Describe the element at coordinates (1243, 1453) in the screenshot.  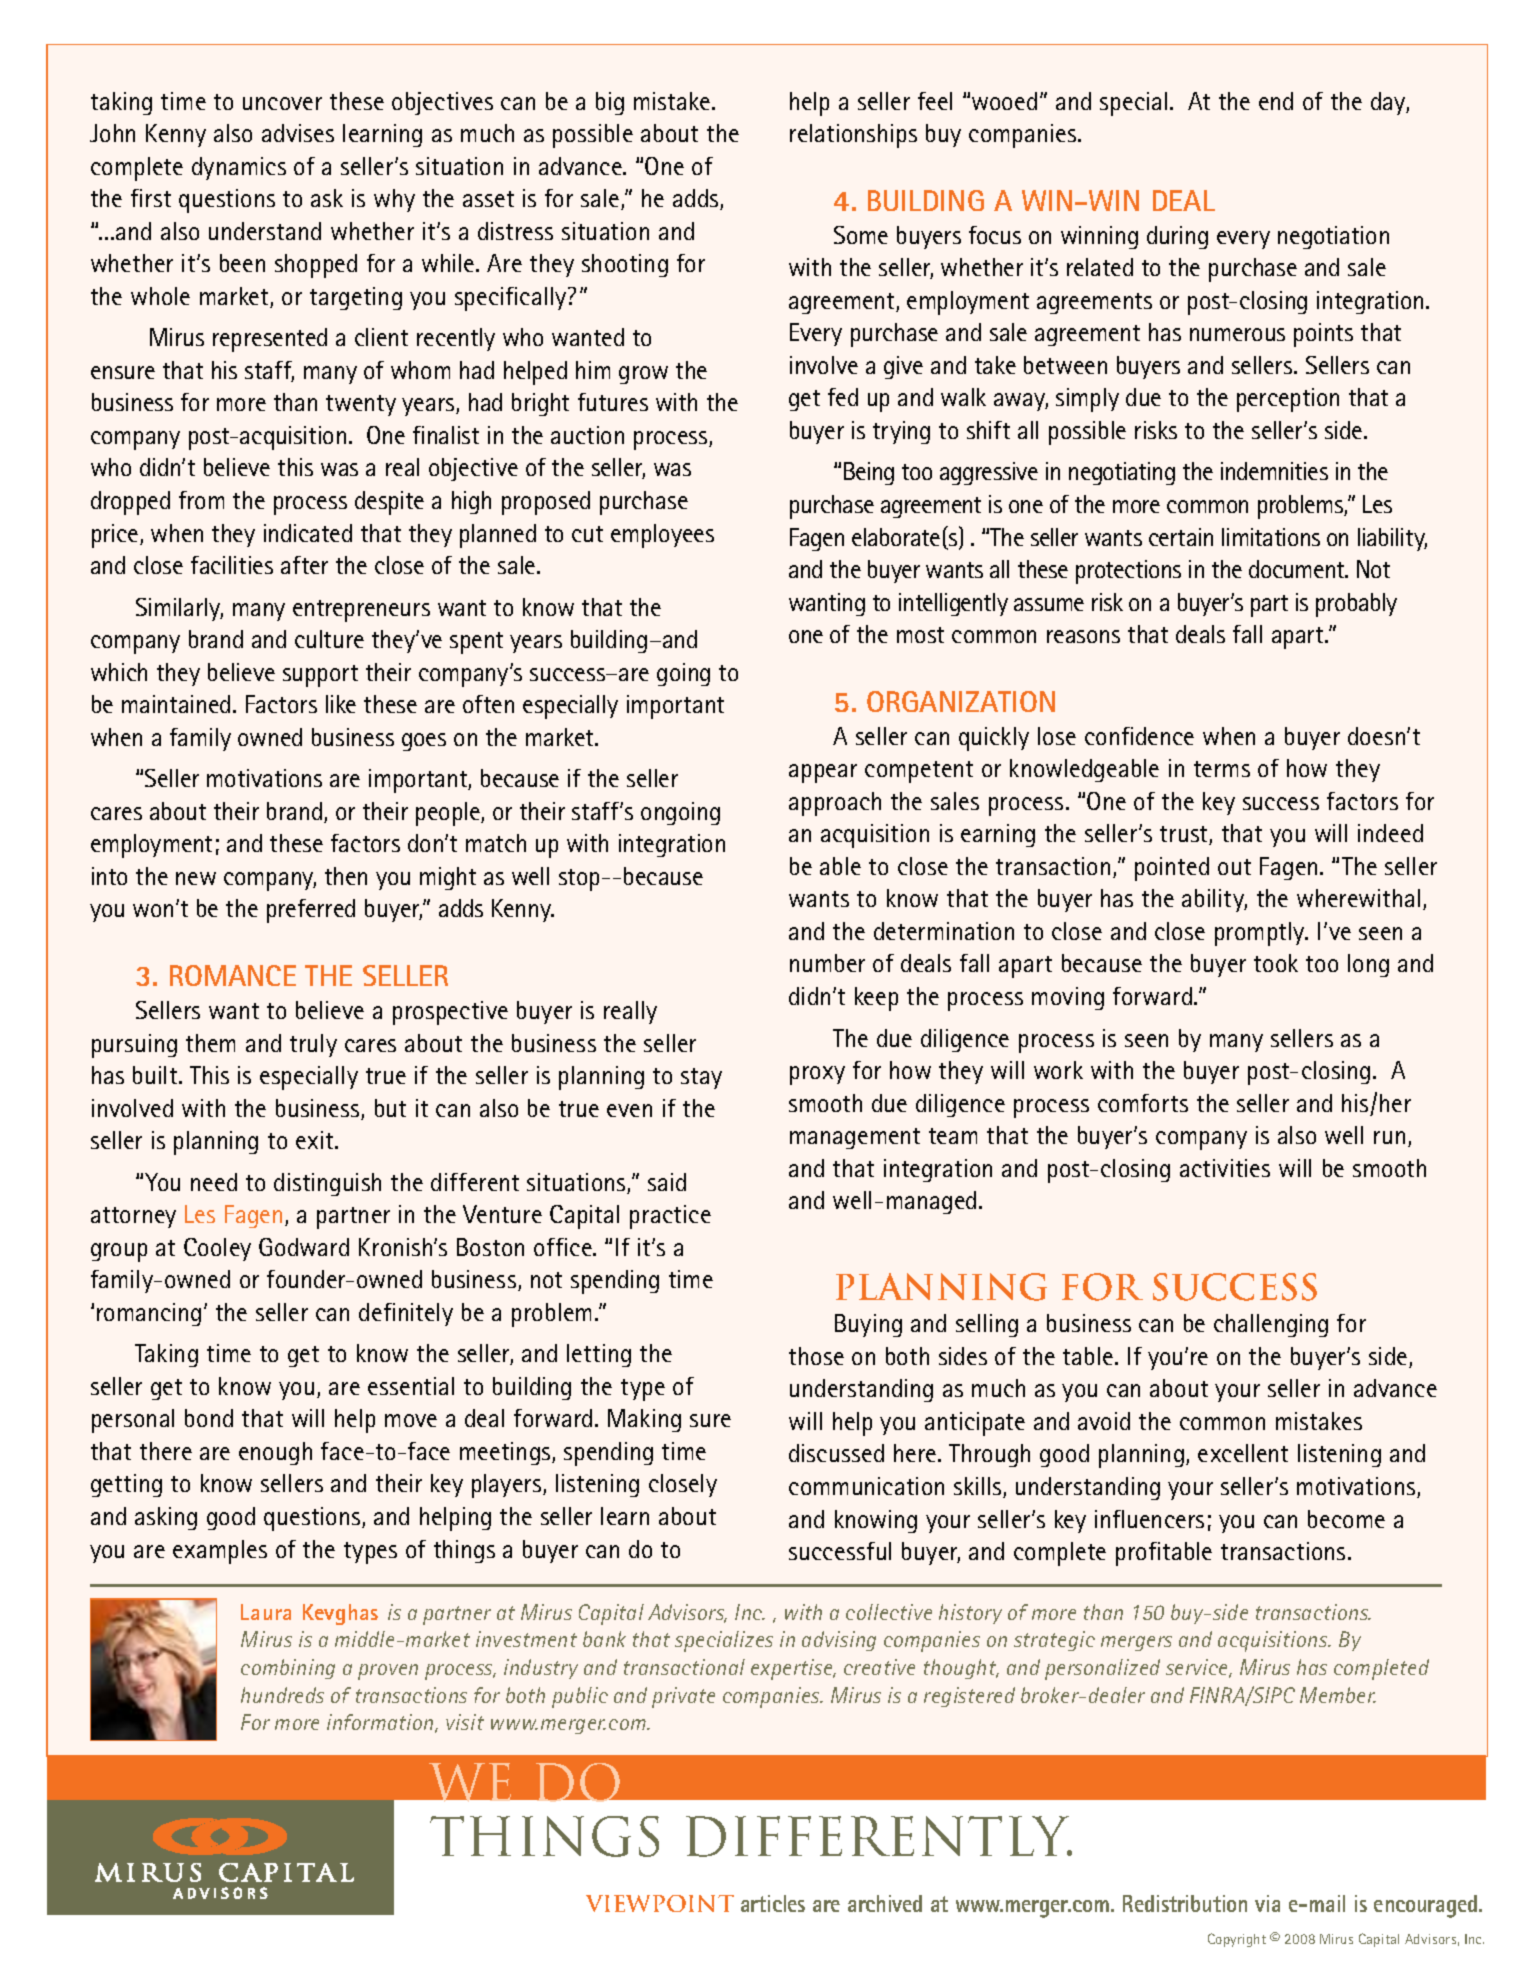
I see `excellent` at that location.
